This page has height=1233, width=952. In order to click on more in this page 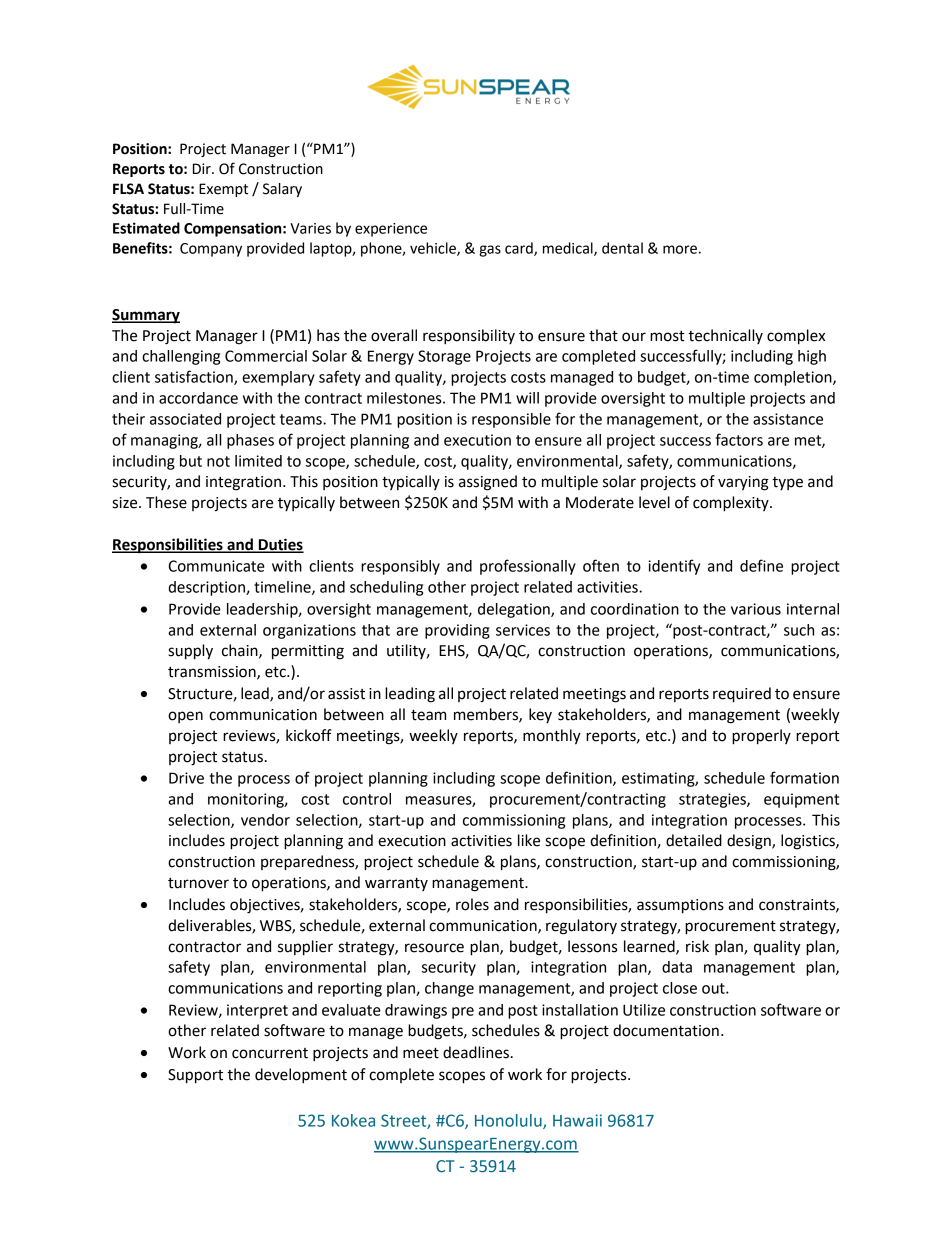, I will do `click(680, 249)`.
